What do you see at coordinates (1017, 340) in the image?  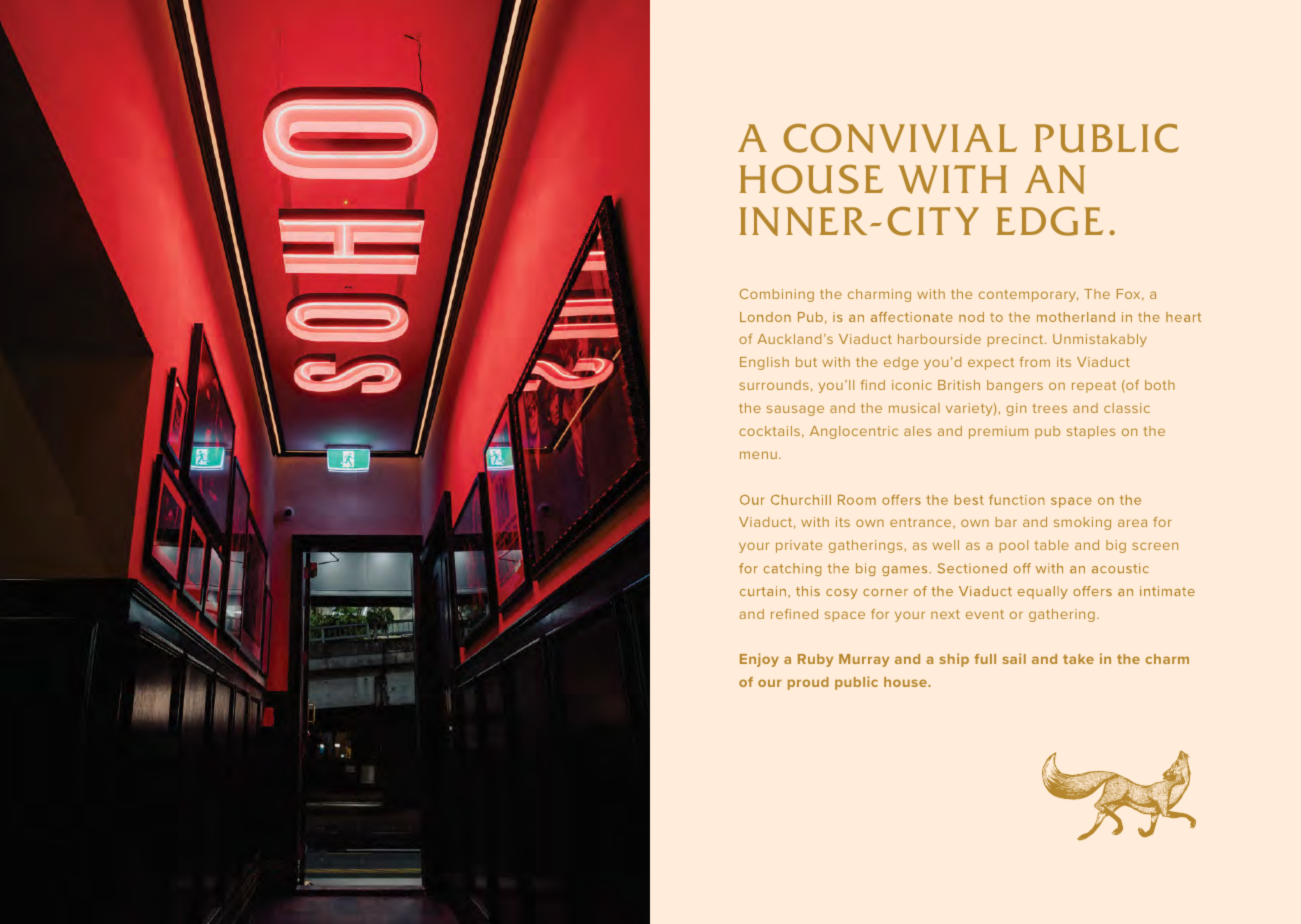 I see `precinct` at bounding box center [1017, 340].
